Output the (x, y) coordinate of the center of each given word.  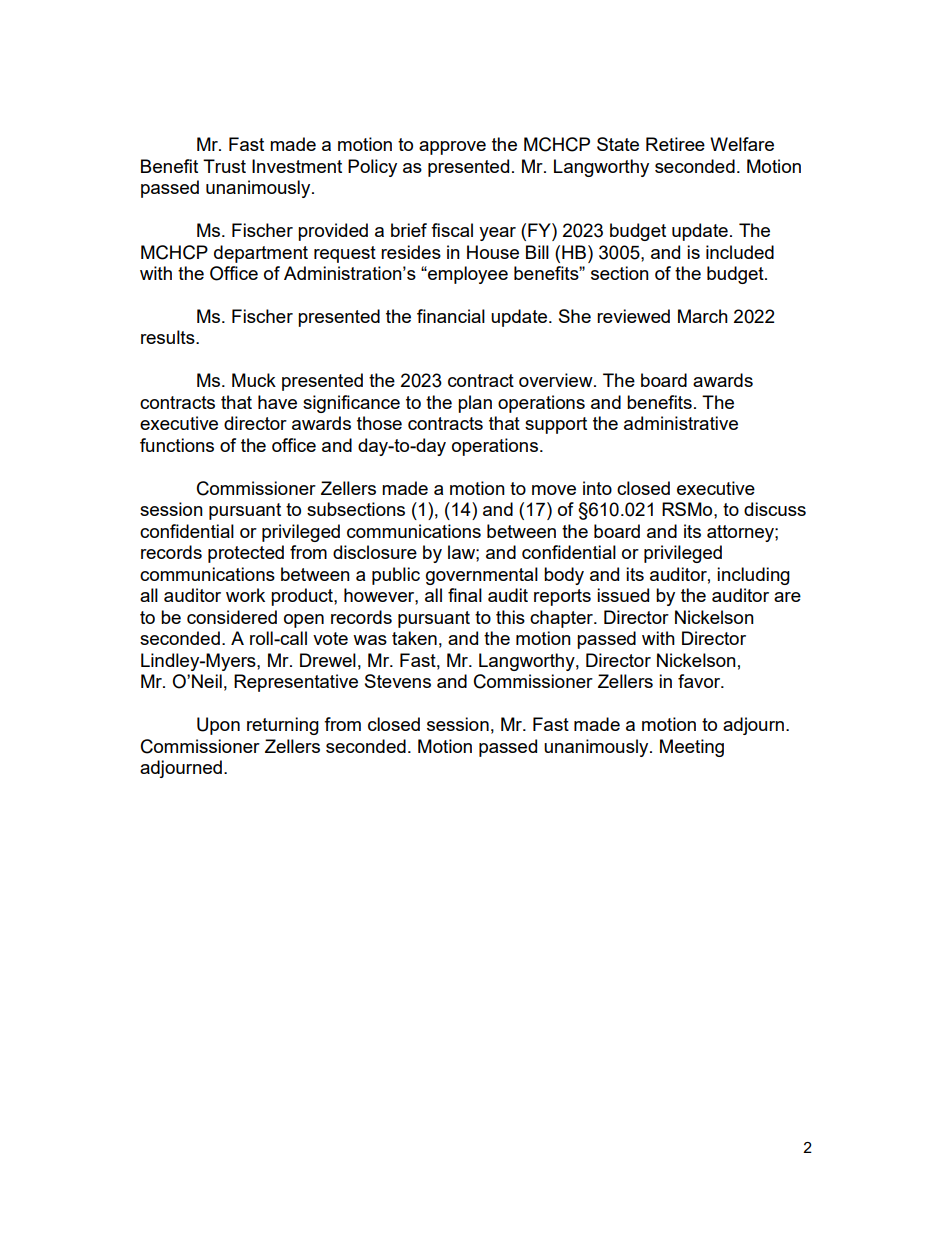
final (465, 595)
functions (177, 445)
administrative (681, 423)
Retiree (675, 144)
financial (451, 316)
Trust (224, 166)
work (245, 595)
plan (475, 404)
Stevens (398, 681)
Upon (218, 726)
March (703, 316)
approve (452, 148)
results (169, 337)
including (753, 576)
